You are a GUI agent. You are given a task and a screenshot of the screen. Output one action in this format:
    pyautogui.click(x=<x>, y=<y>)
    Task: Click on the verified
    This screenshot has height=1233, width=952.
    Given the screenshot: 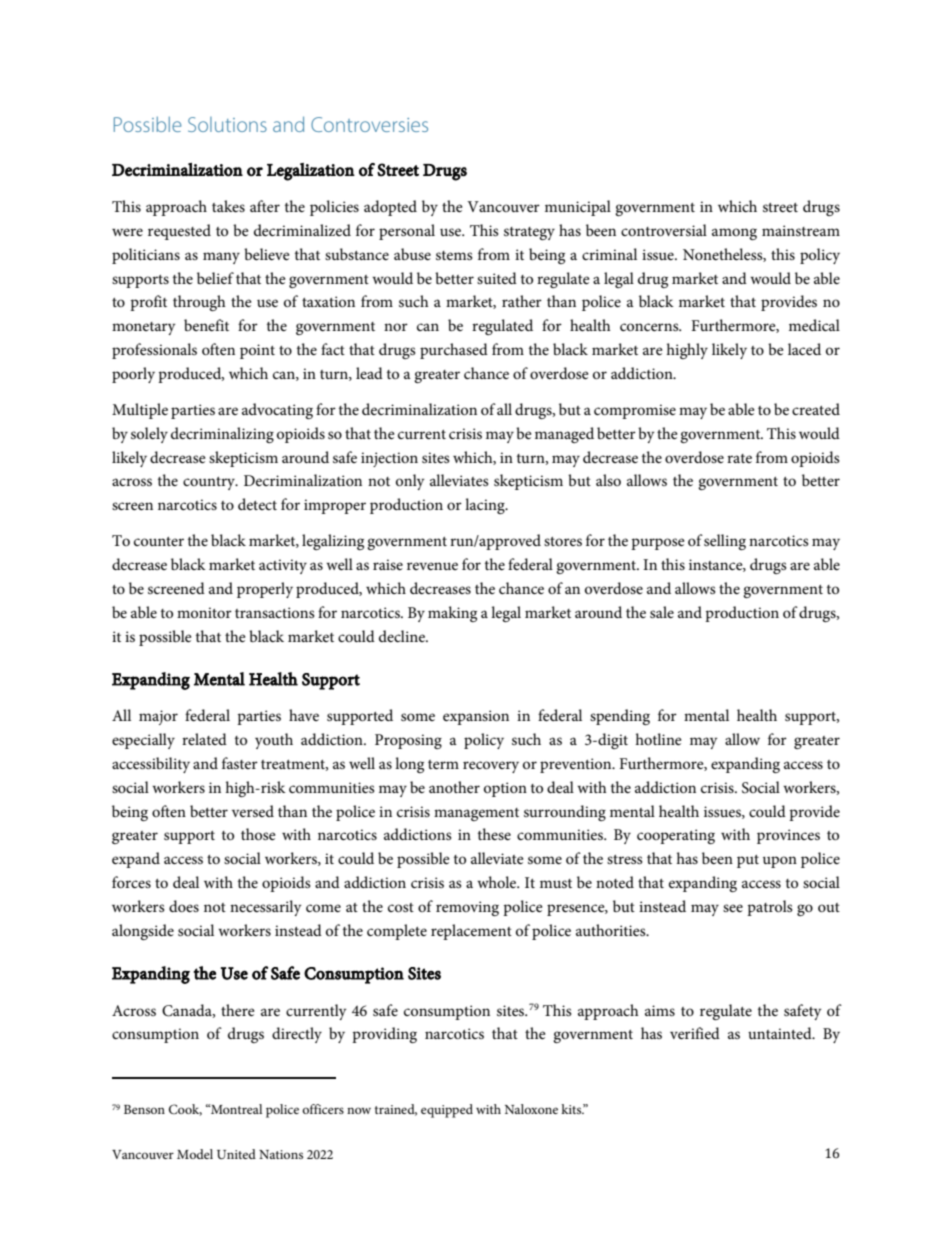 What is the action you would take?
    pyautogui.click(x=695, y=1033)
